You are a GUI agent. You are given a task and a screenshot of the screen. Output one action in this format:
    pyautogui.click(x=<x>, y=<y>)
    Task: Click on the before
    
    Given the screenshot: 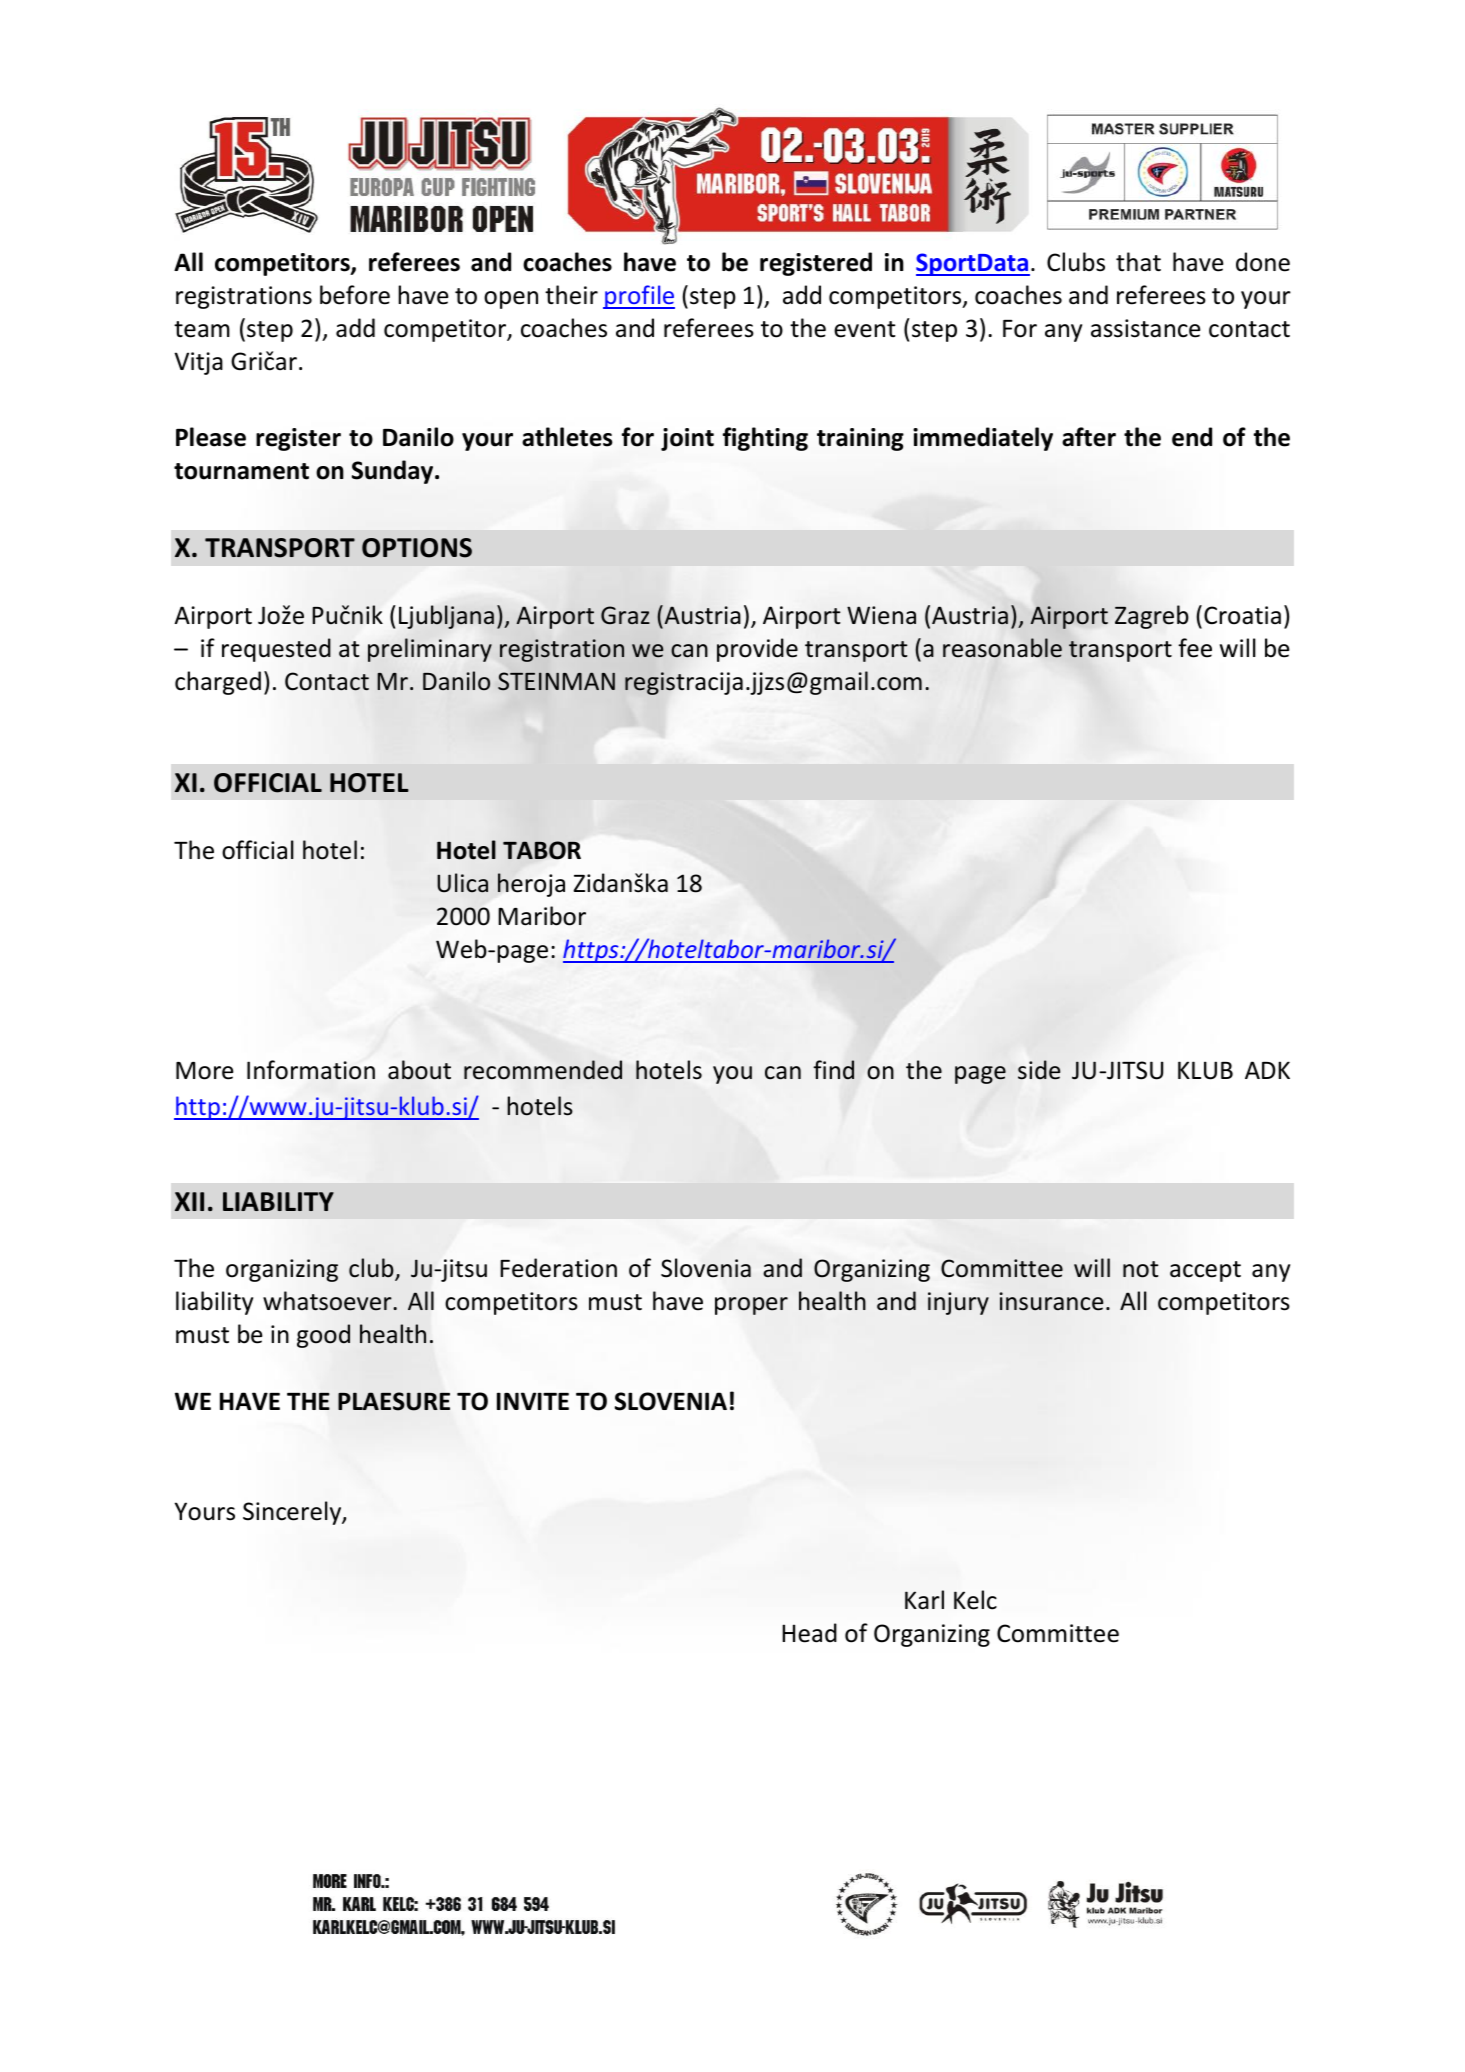 What is the action you would take?
    pyautogui.click(x=355, y=295)
